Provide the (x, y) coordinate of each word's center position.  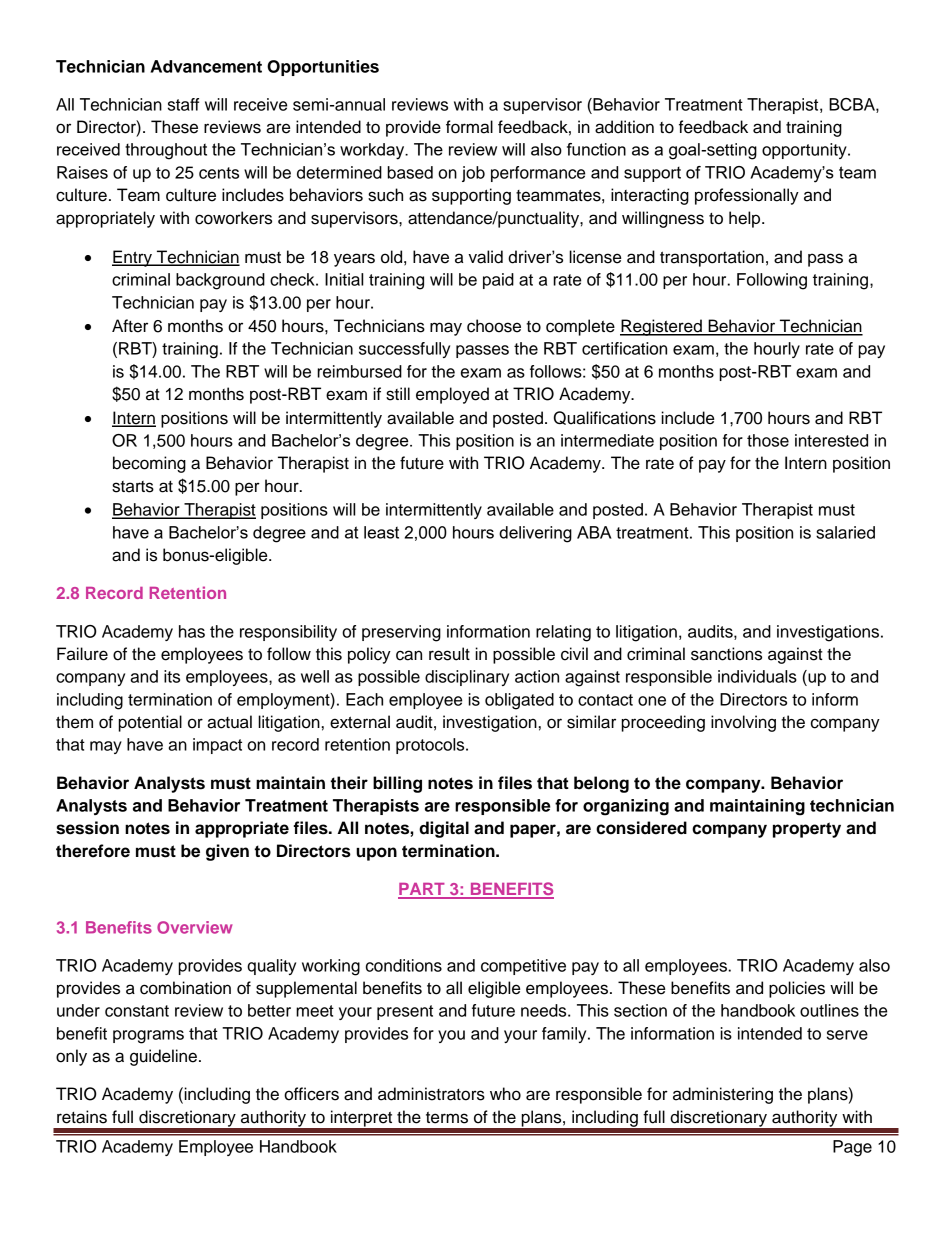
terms (447, 1117)
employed (452, 395)
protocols (431, 746)
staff (183, 104)
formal (469, 127)
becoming (149, 464)
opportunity (805, 151)
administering (723, 1095)
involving (743, 723)
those (768, 440)
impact (217, 746)
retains (82, 1117)
